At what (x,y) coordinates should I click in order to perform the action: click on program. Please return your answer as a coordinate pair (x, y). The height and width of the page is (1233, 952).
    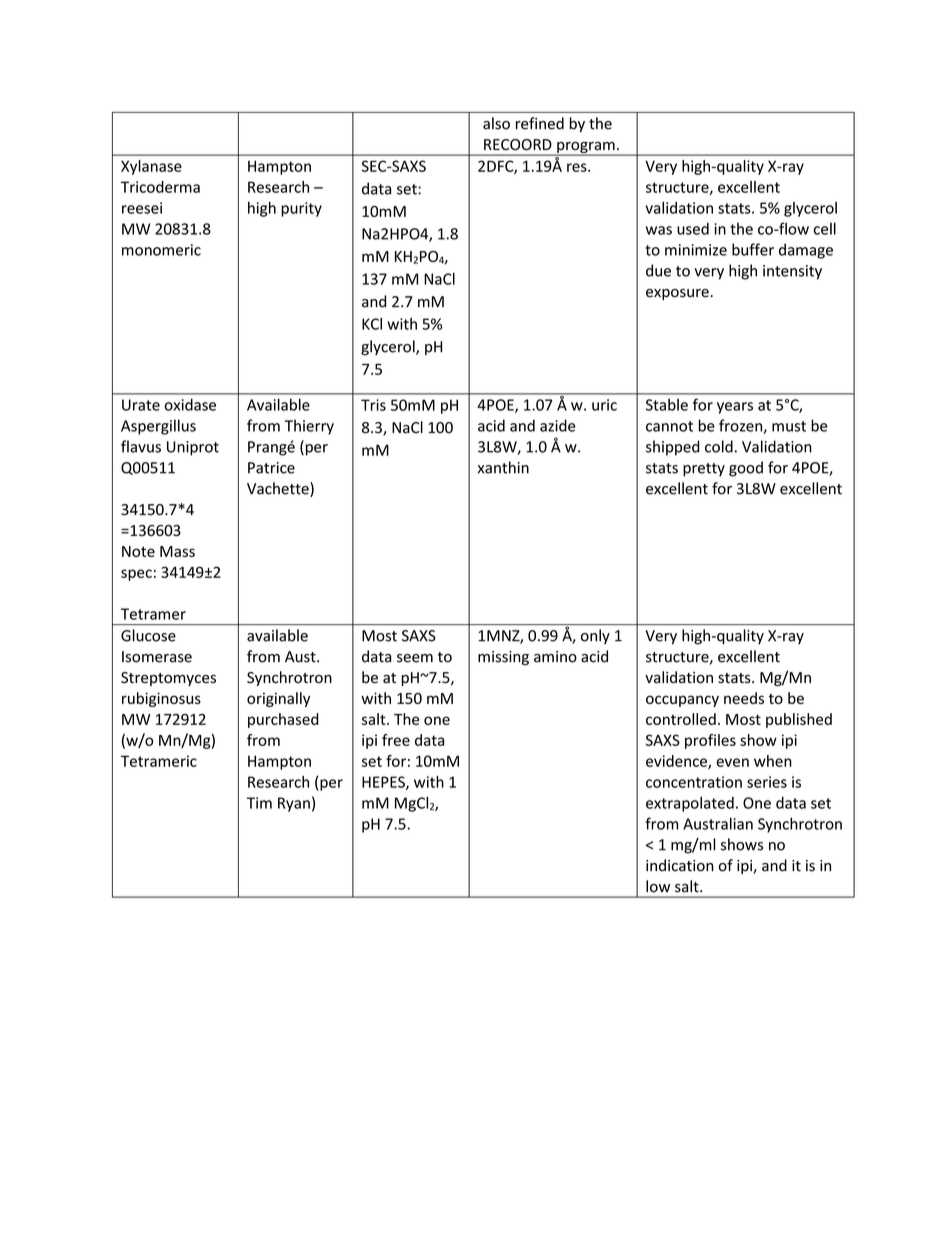
    Looking at the image, I should click on (586, 149).
